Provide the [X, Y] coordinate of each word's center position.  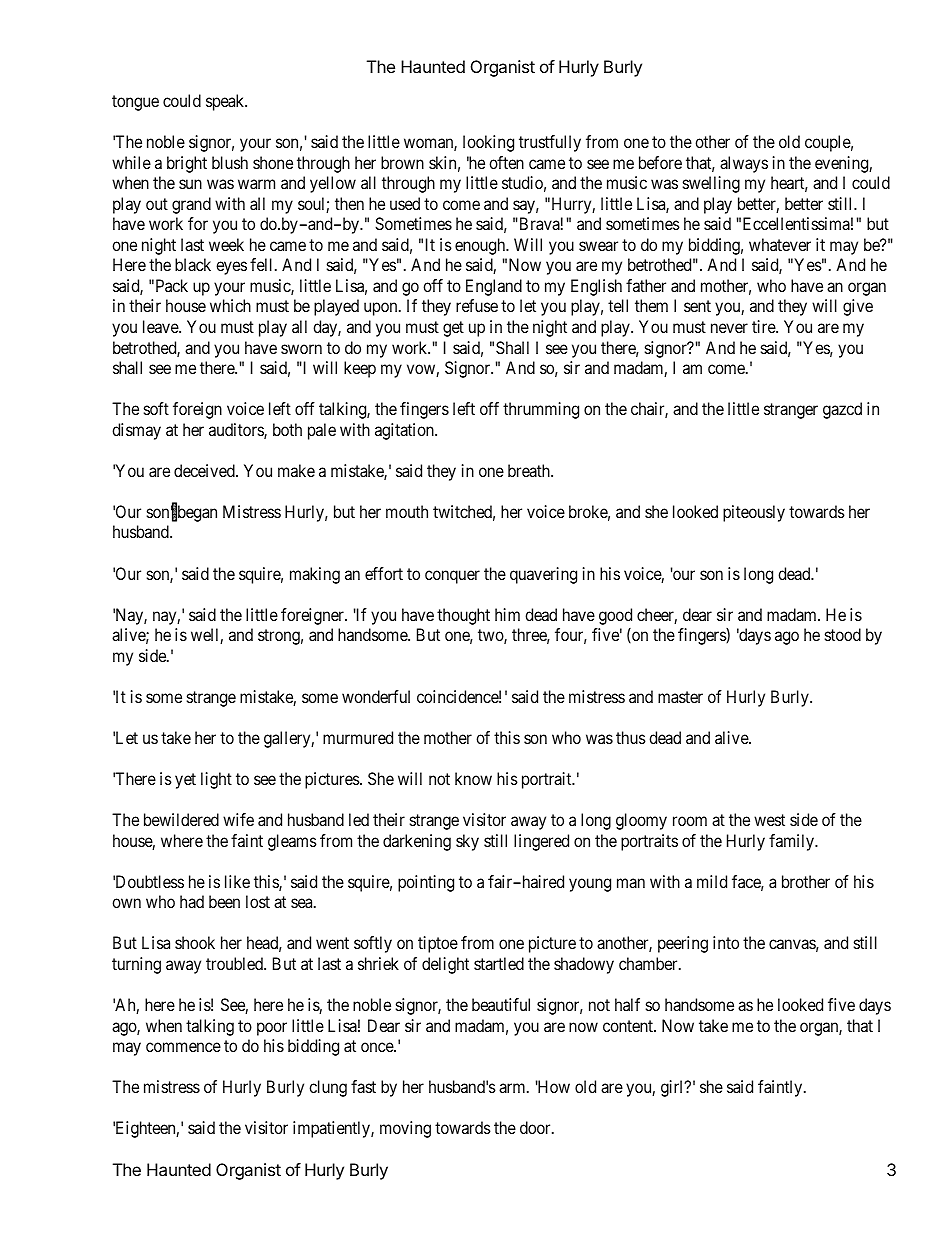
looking [488, 143]
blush [230, 162]
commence [183, 1047]
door [536, 1127]
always [744, 164]
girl [673, 1088]
